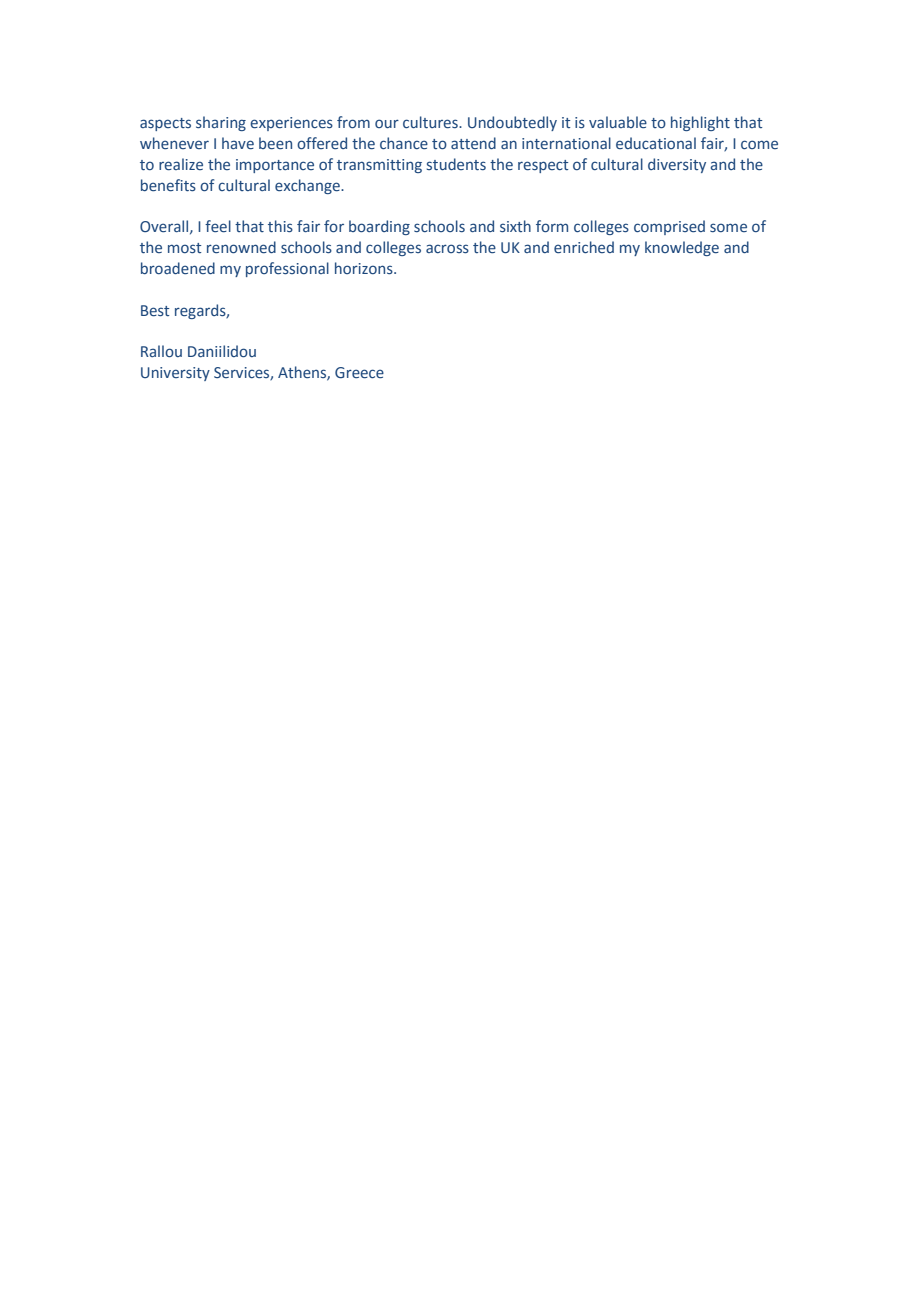 Image resolution: width=924 pixels, height=1308 pixels. I want to click on Greece, so click(359, 373).
